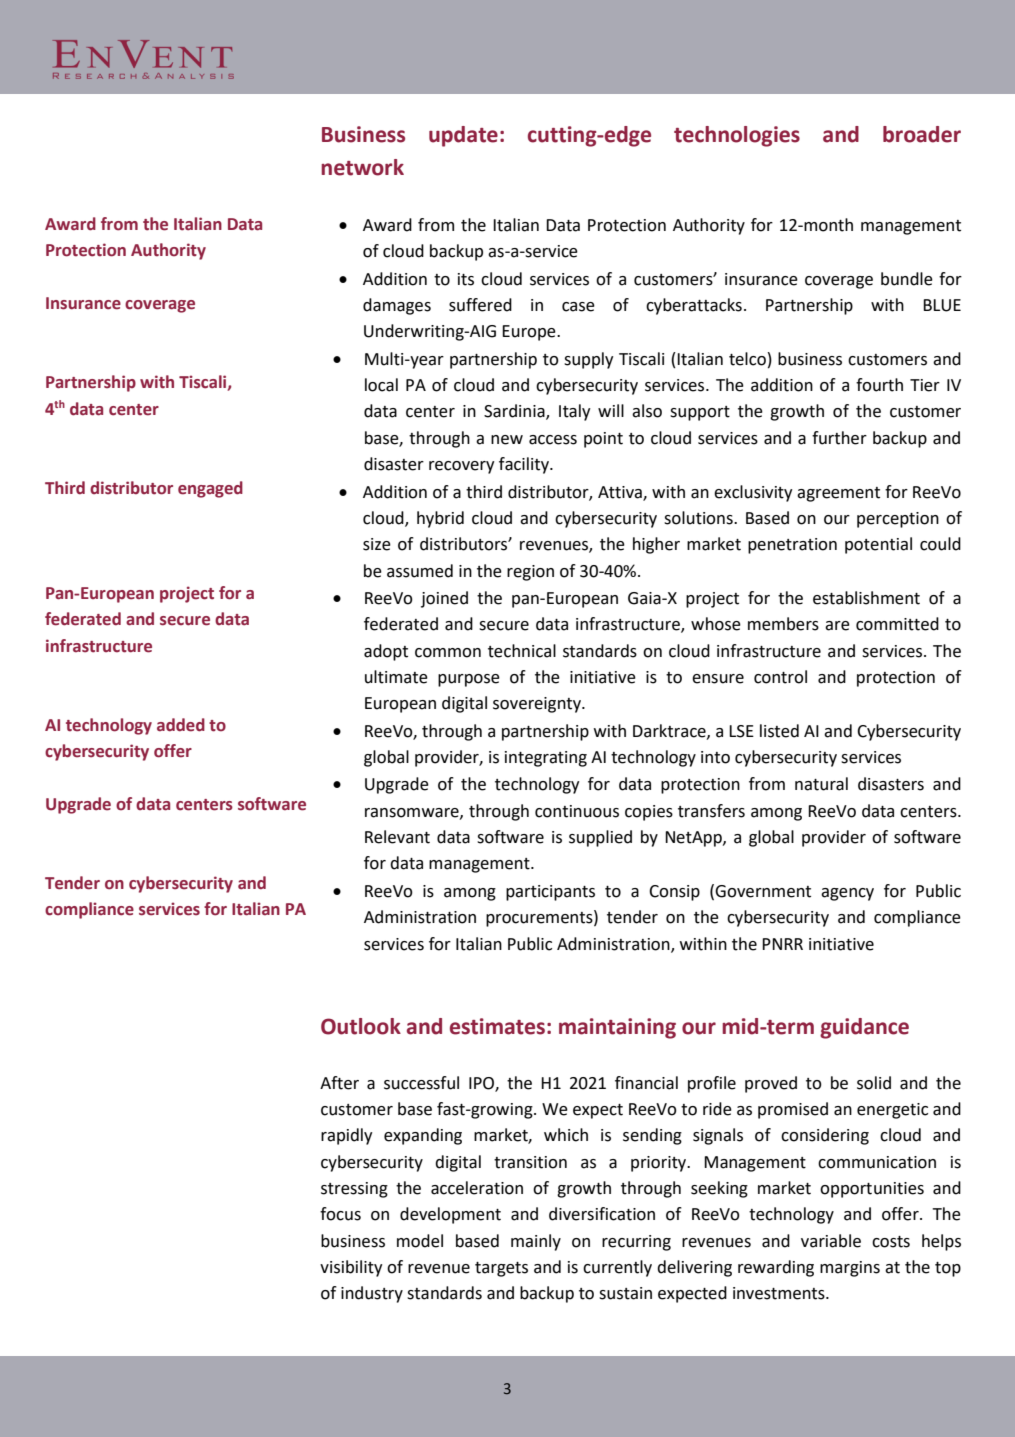 The height and width of the document is (1437, 1015). I want to click on update, so click(463, 136).
